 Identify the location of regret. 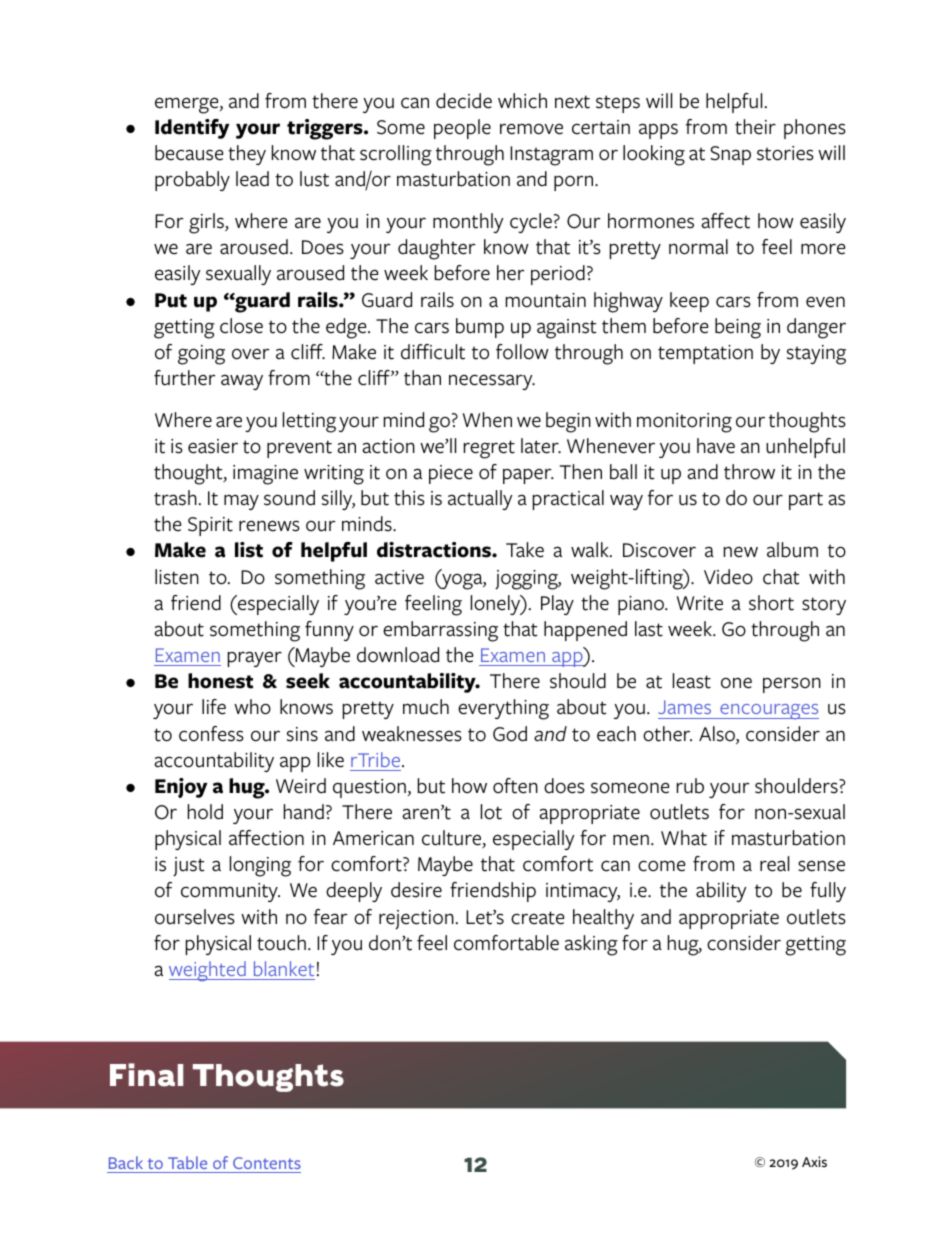
(489, 449).
